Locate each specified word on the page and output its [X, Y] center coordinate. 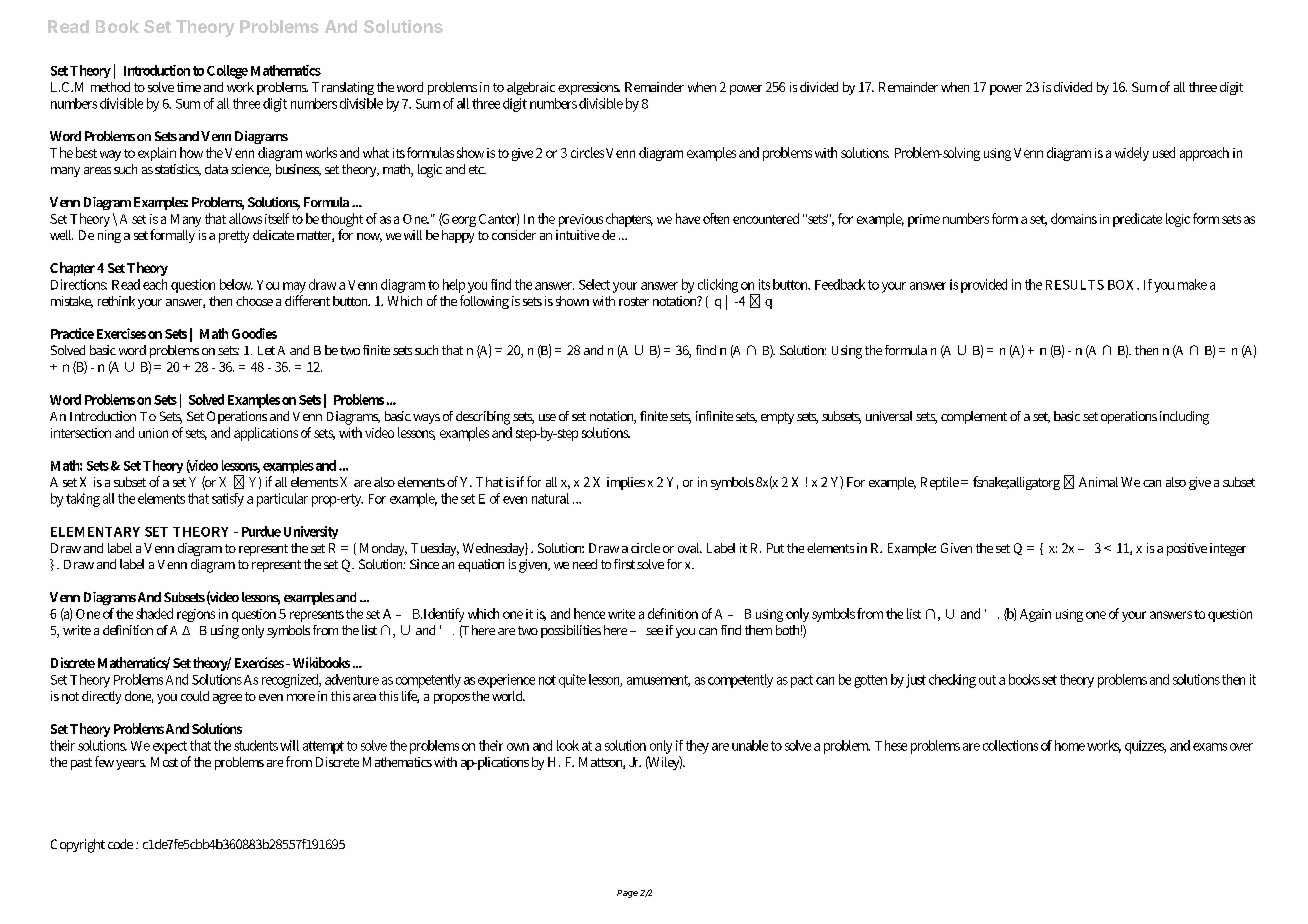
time [189, 87]
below [236, 284]
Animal [1098, 482]
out [987, 680]
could [195, 696]
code [120, 844]
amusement [658, 681]
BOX [1123, 285]
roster [634, 301]
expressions [589, 88]
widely [1132, 154]
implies [626, 483]
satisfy [228, 500]
